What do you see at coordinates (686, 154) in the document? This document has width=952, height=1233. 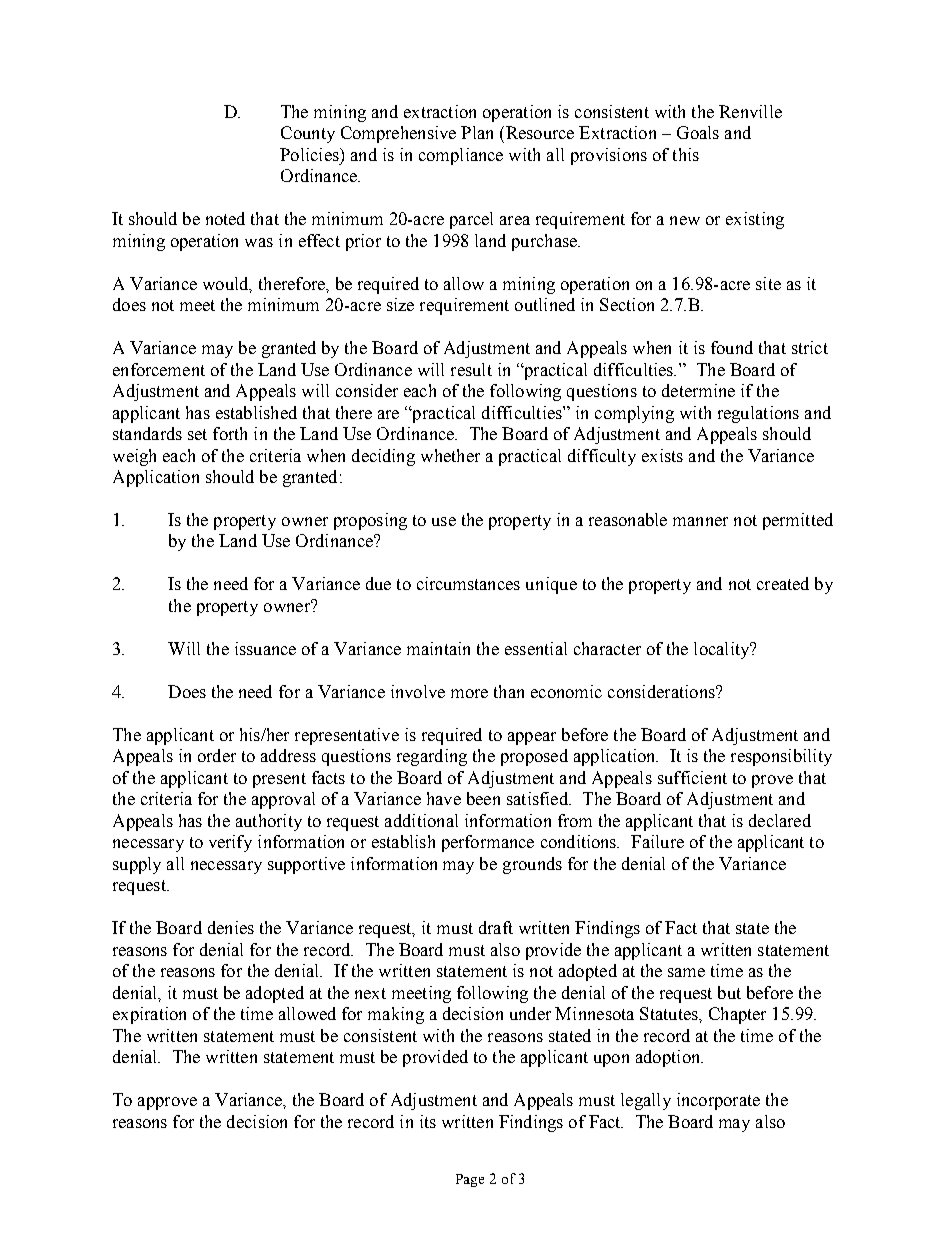 I see `this` at bounding box center [686, 154].
